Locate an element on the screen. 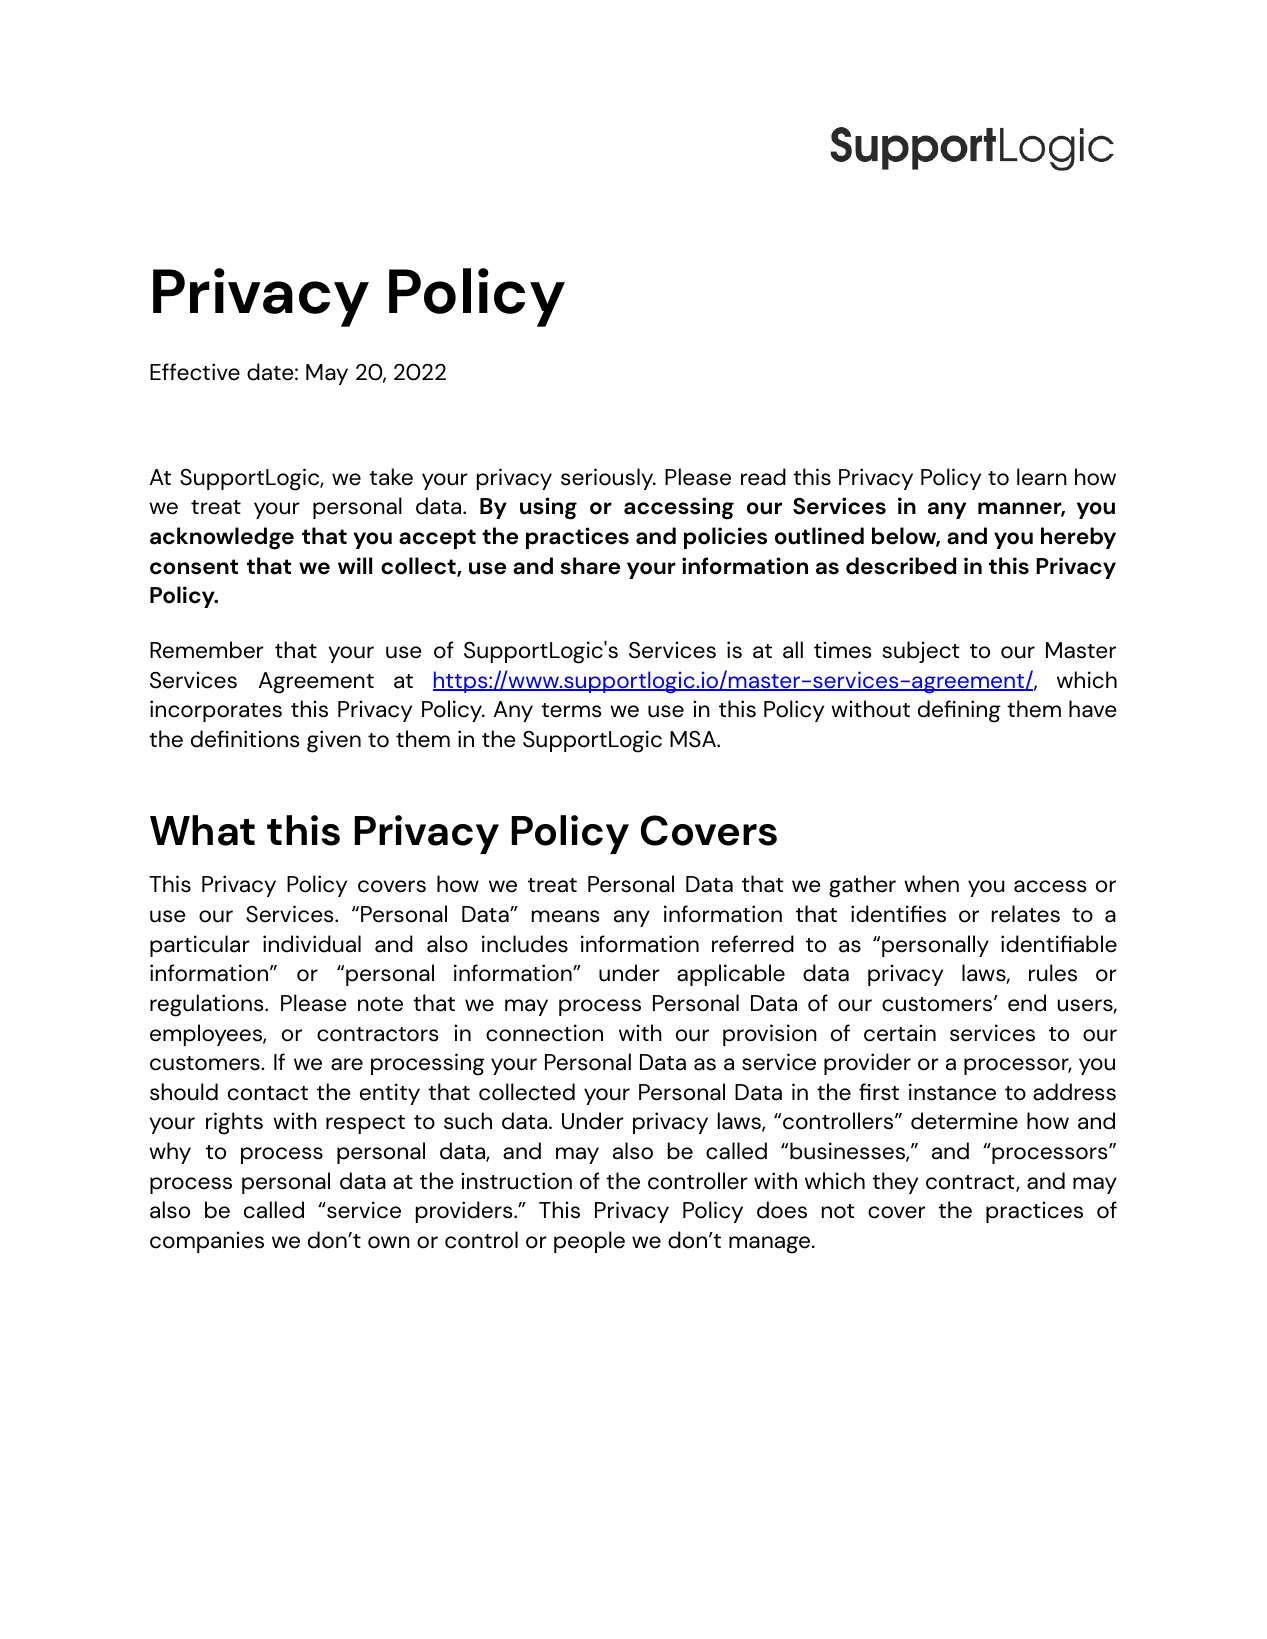 The height and width of the screenshot is (1639, 1267). seriously is located at coordinates (608, 479).
